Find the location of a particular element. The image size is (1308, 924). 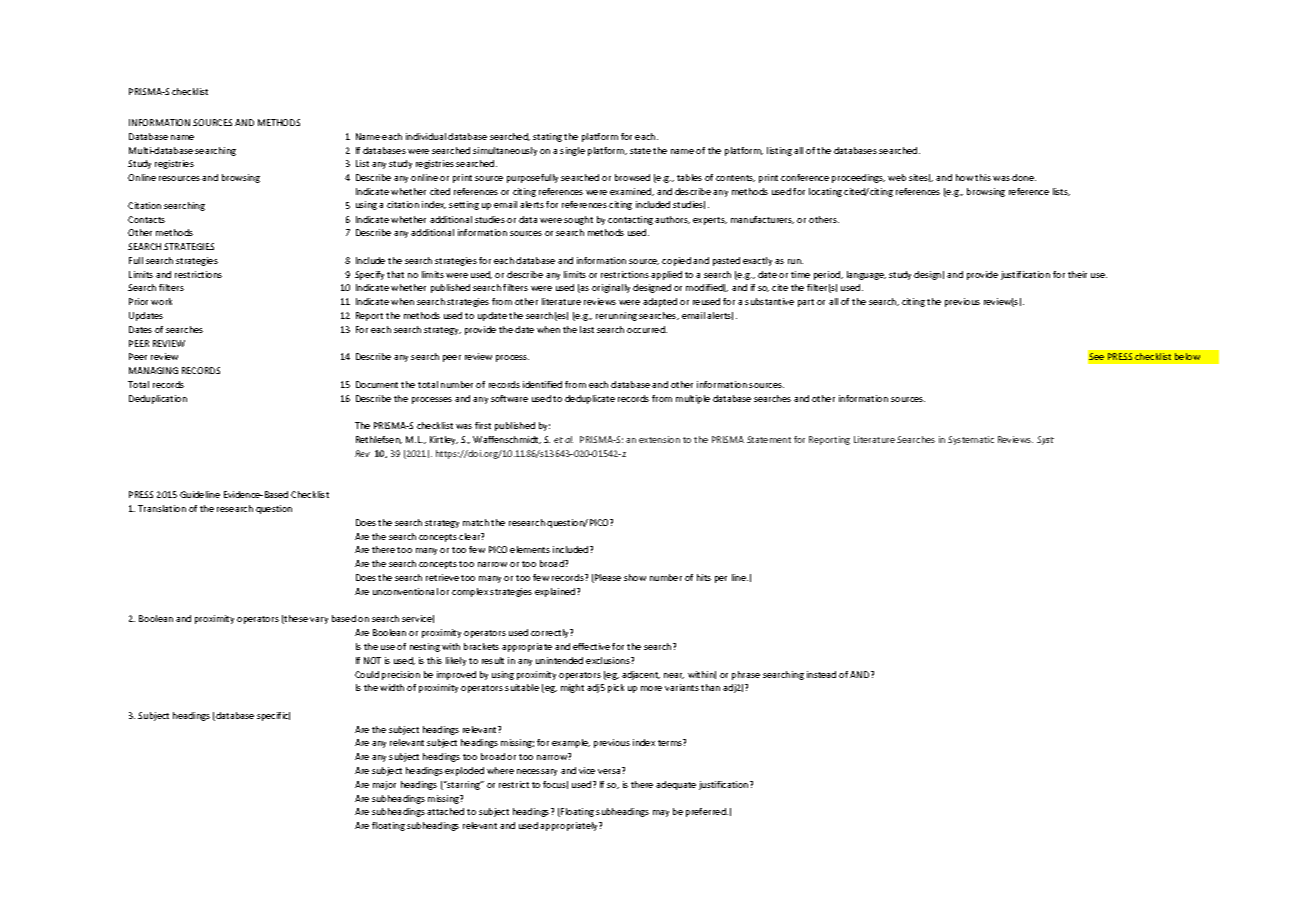

tables is located at coordinates (689, 177).
